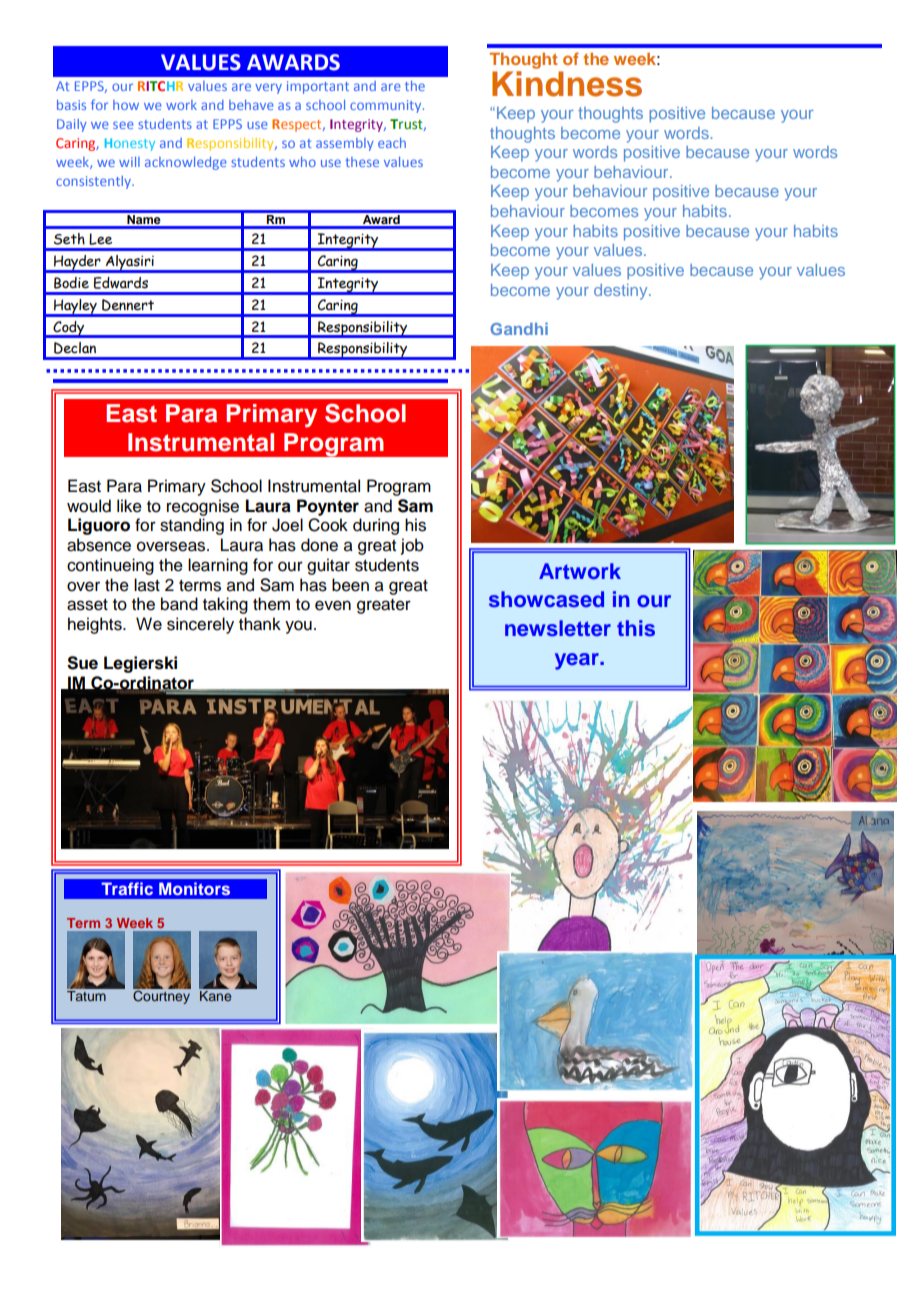 The image size is (924, 1308). Describe the element at coordinates (129, 506) in the screenshot. I see `like` at that location.
